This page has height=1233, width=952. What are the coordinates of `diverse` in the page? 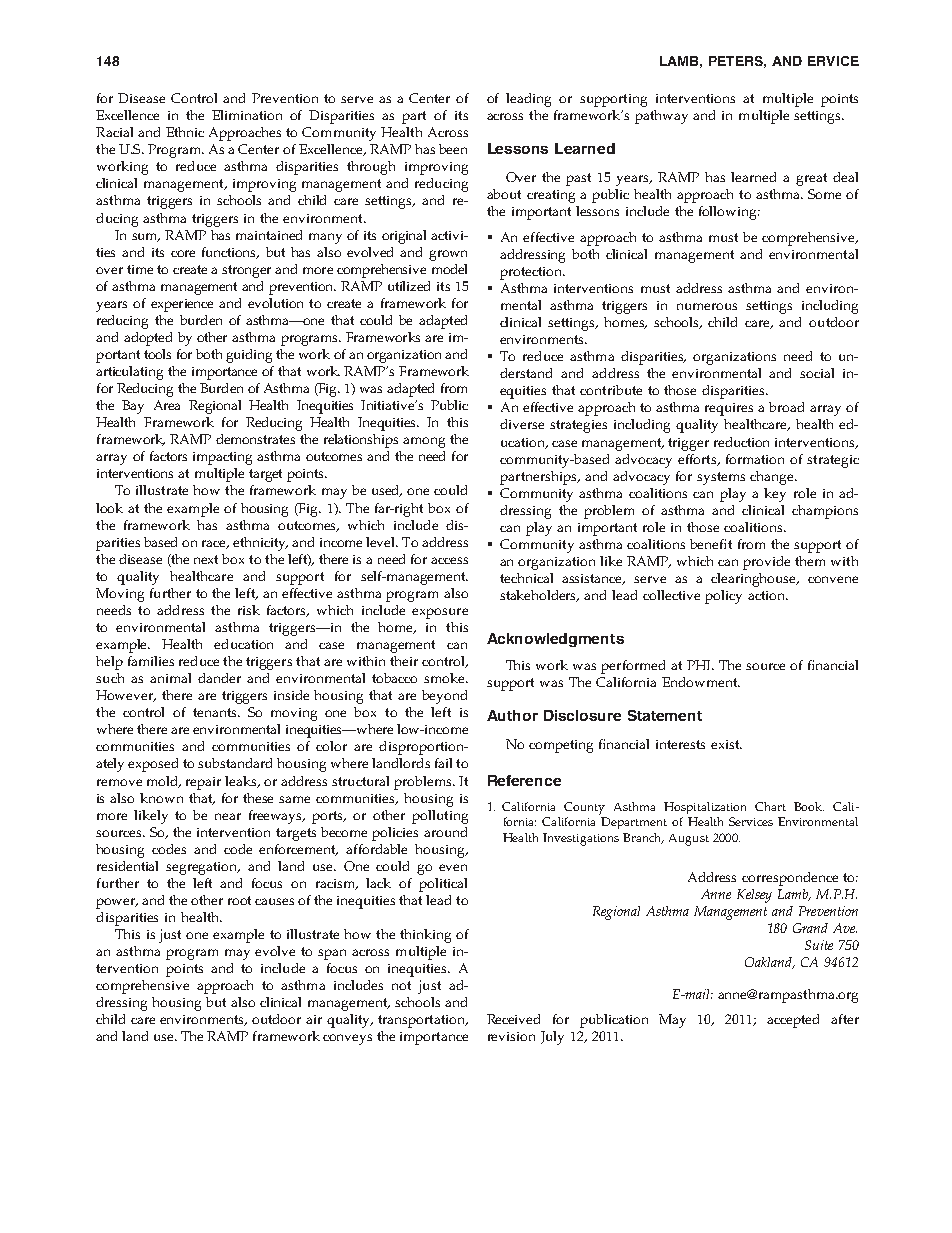 It's located at (522, 424).
